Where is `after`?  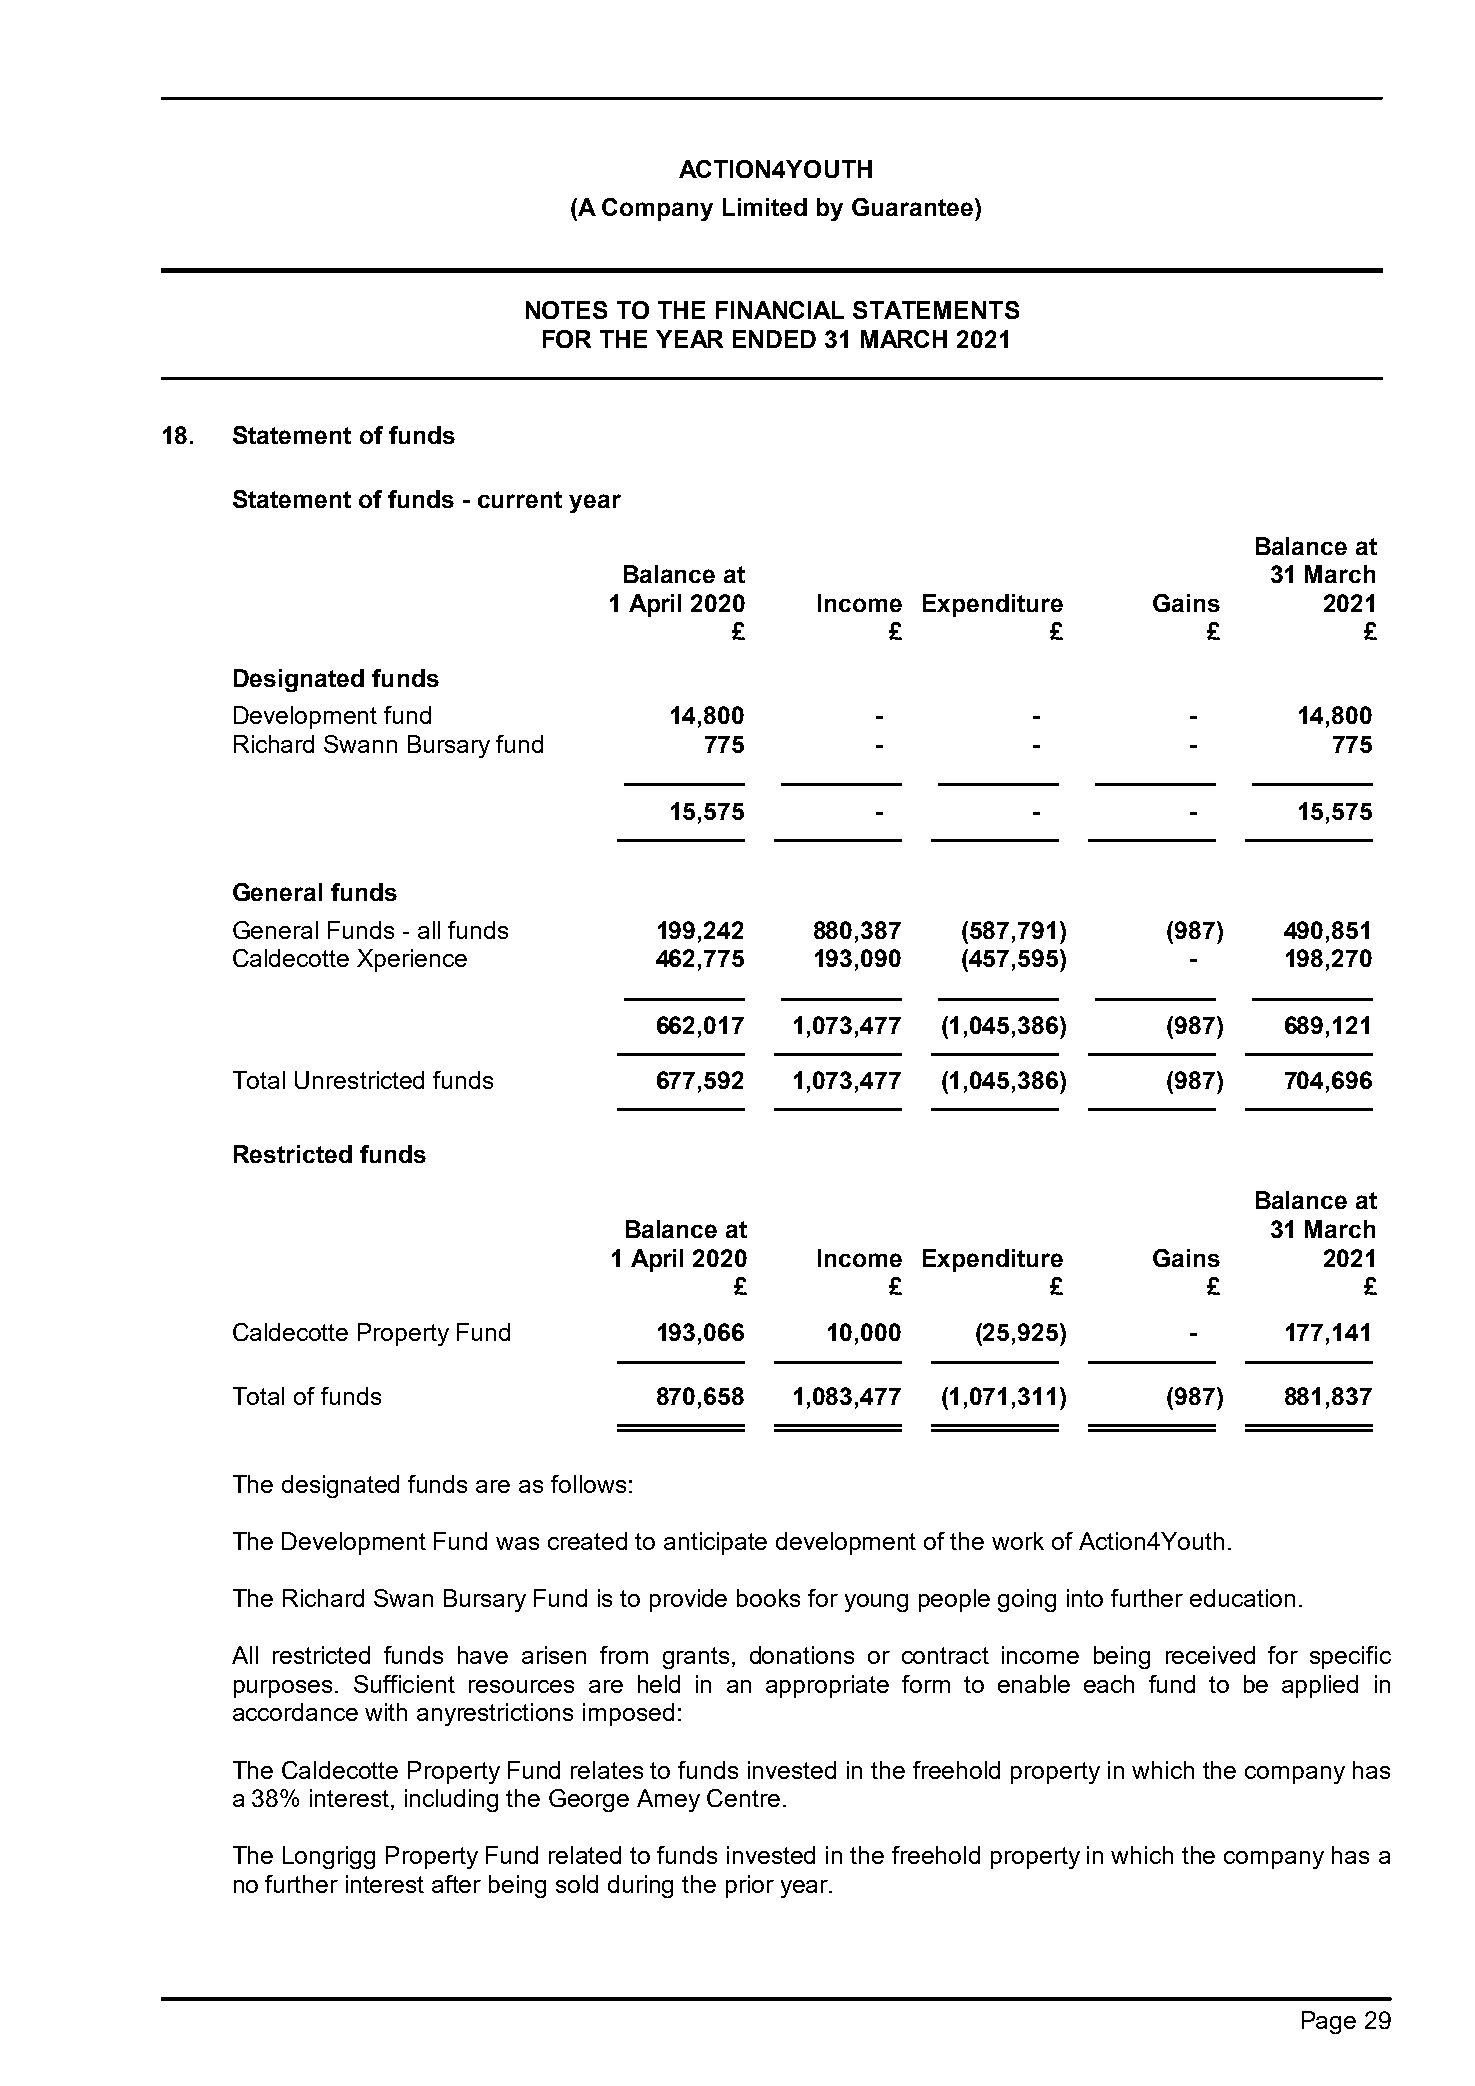 after is located at coordinates (456, 1884).
